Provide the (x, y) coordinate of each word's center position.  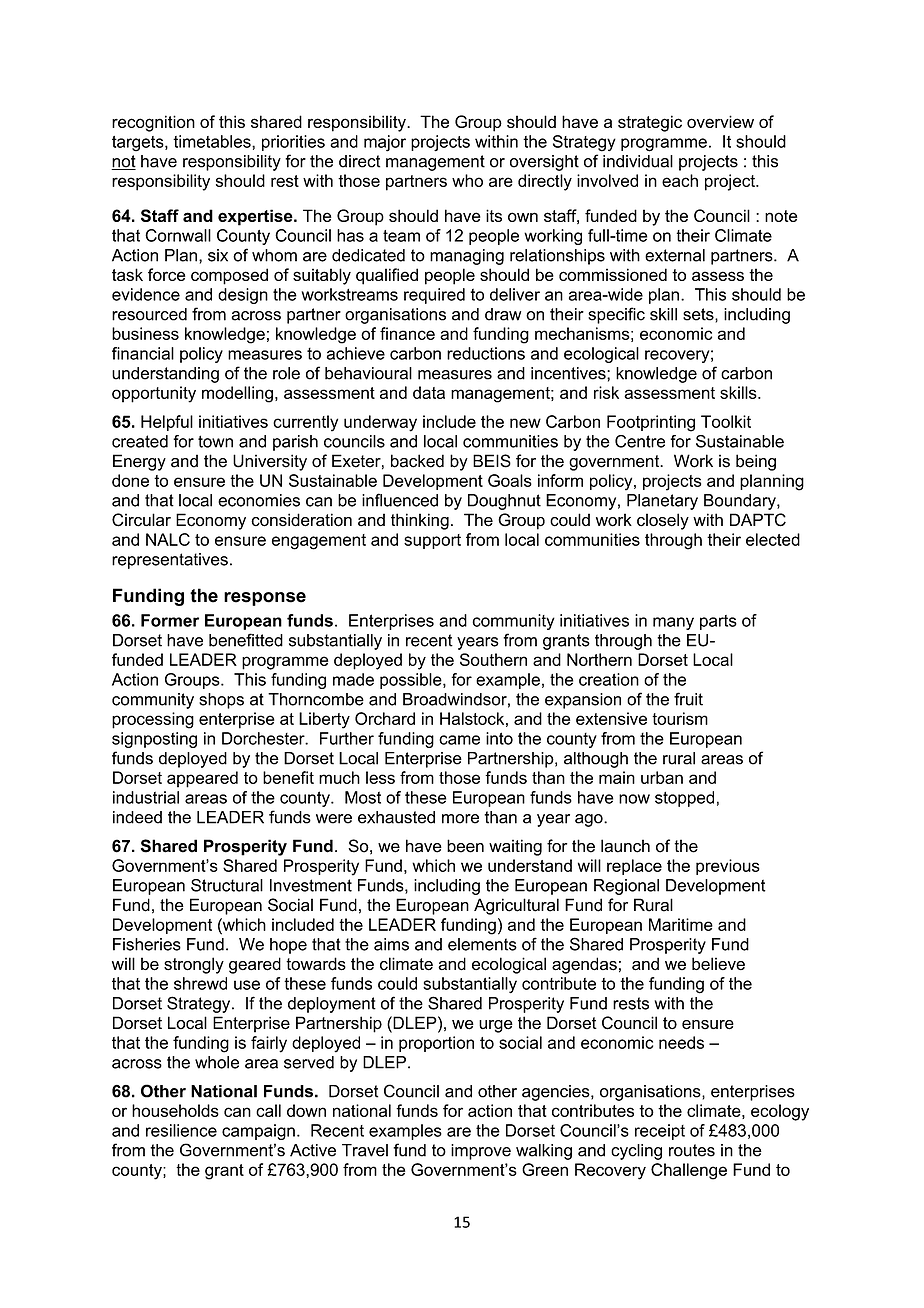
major (385, 143)
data (429, 392)
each (680, 180)
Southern (493, 659)
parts (718, 622)
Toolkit (726, 421)
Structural (227, 885)
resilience (181, 1130)
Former (170, 620)
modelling (237, 394)
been (465, 846)
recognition (153, 123)
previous (728, 867)
